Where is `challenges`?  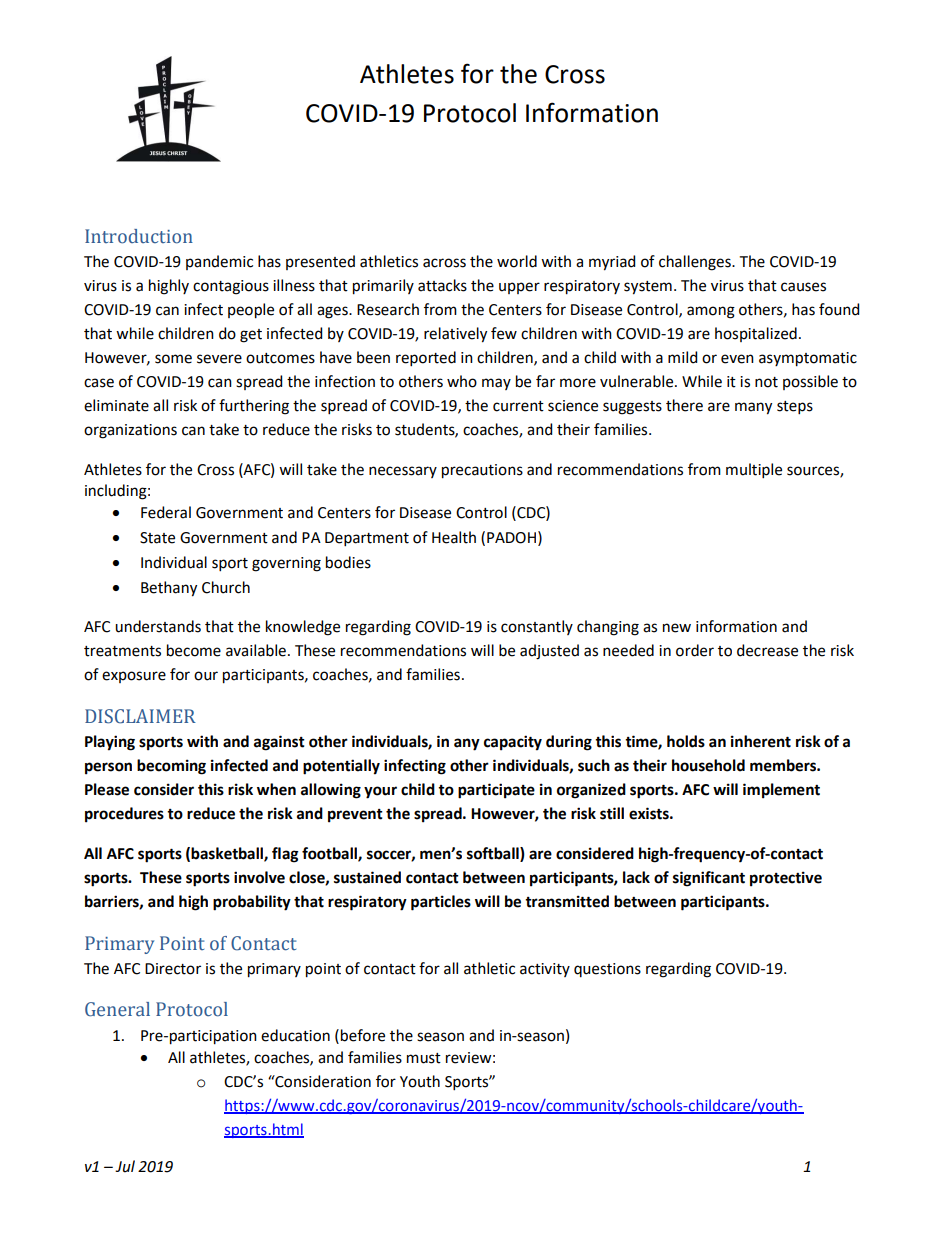 challenges is located at coordinates (696, 263).
